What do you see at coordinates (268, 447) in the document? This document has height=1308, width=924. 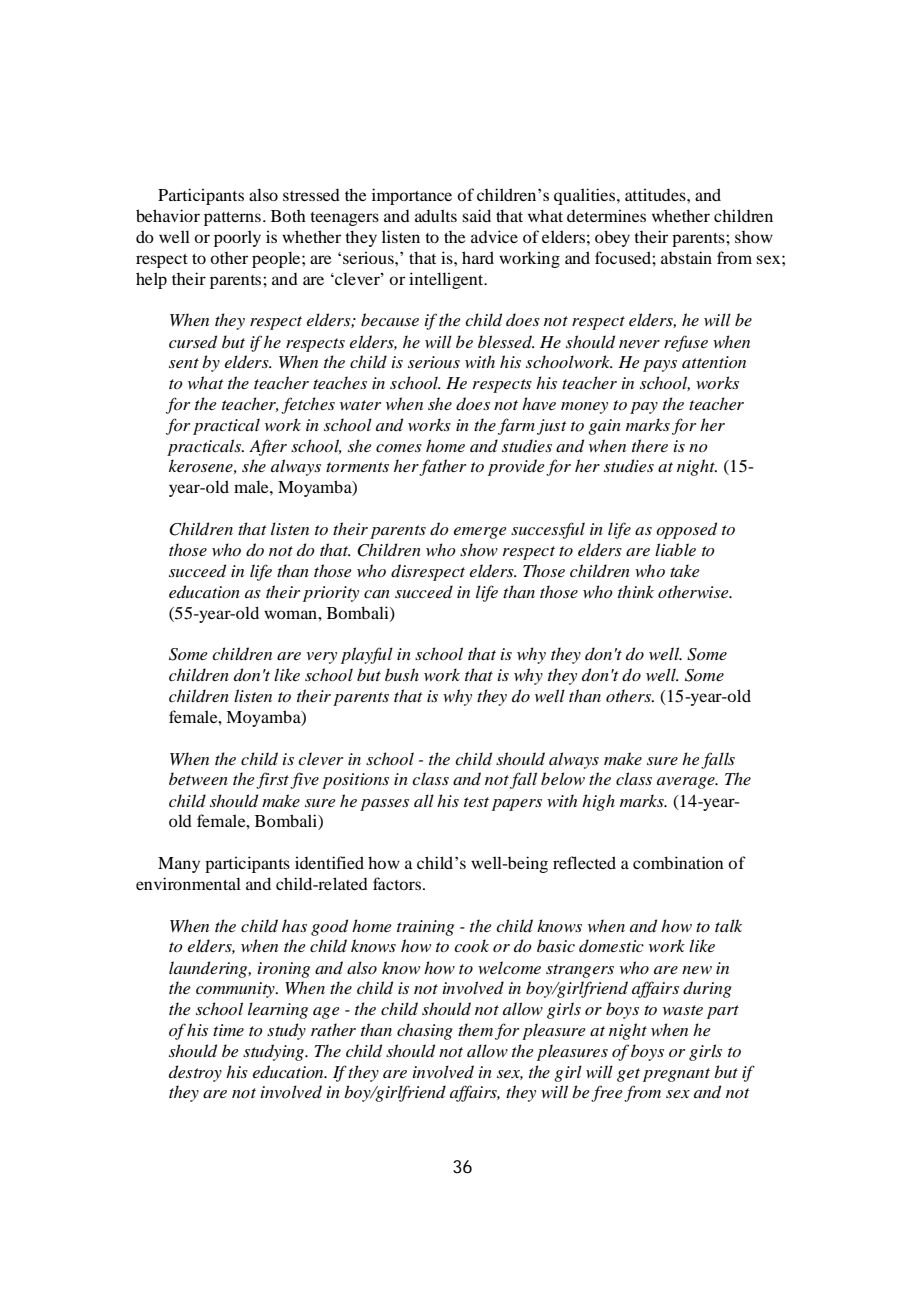 I see `After` at bounding box center [268, 447].
